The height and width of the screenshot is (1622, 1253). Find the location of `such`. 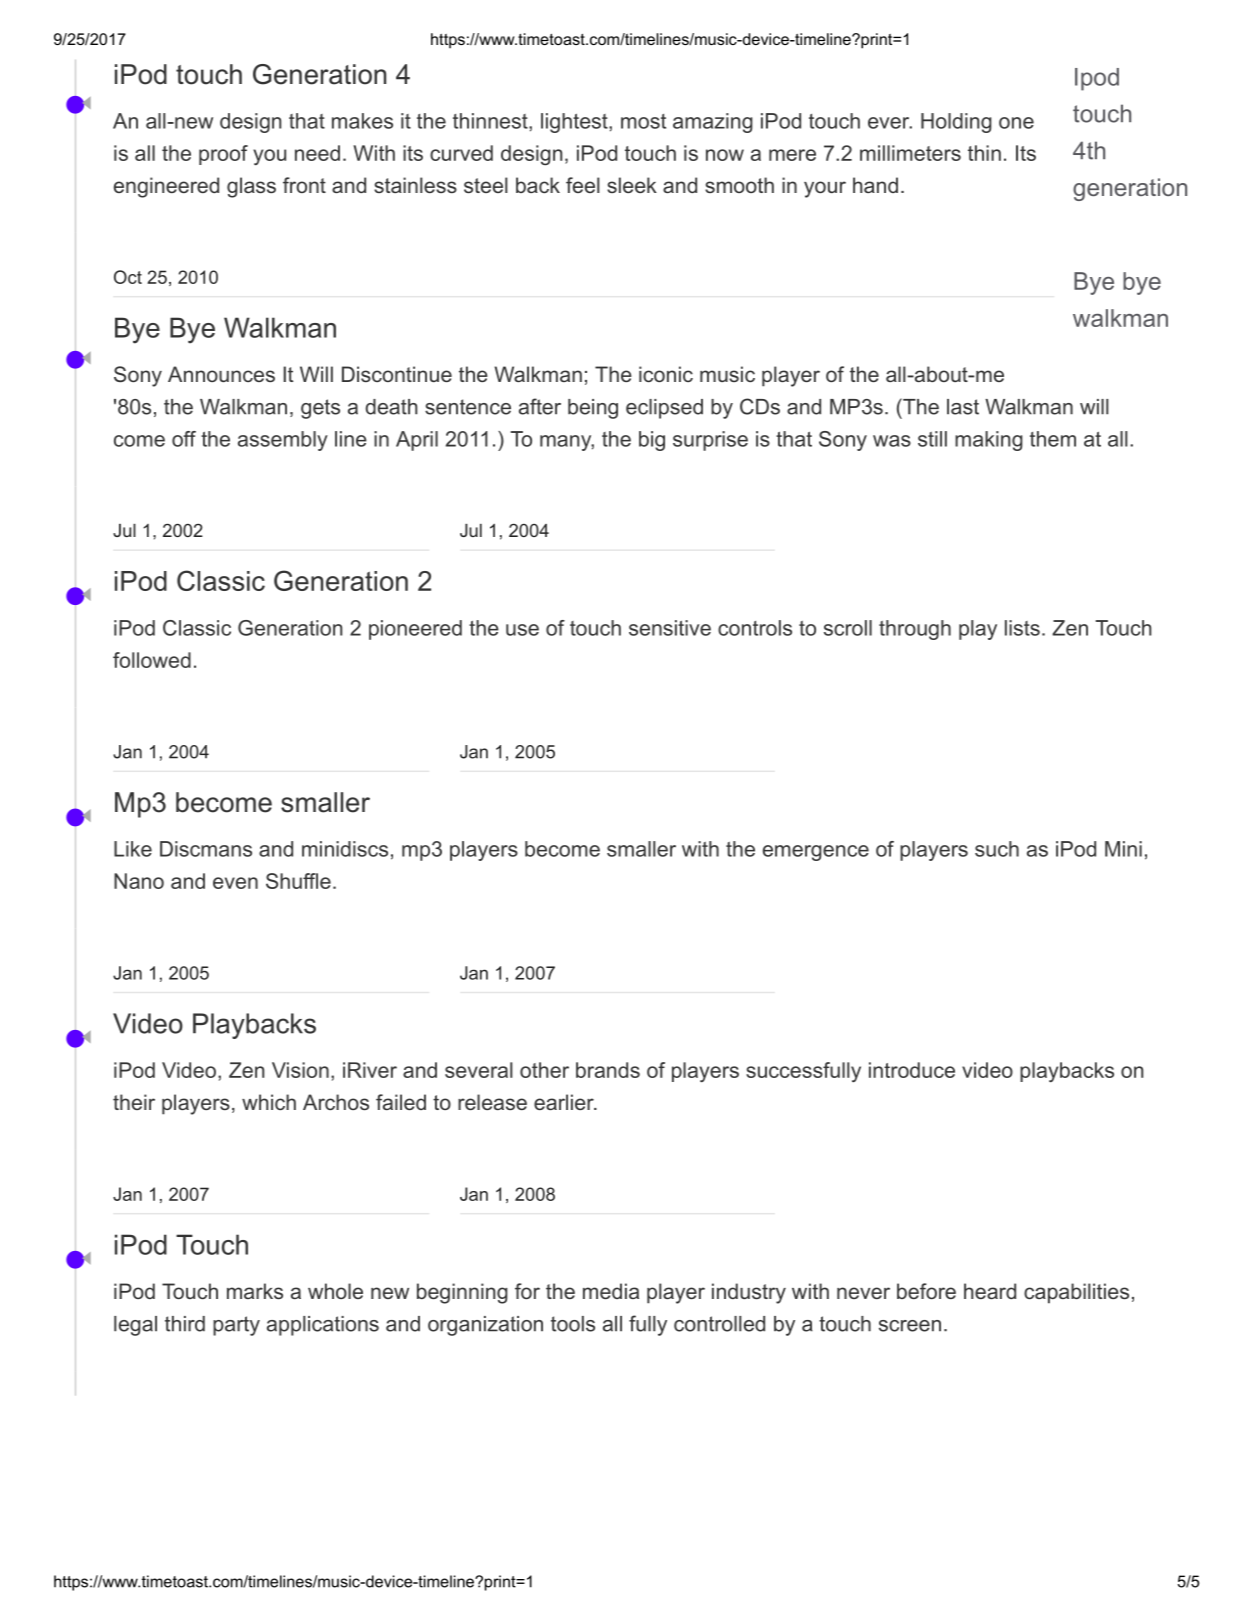

such is located at coordinates (997, 849).
